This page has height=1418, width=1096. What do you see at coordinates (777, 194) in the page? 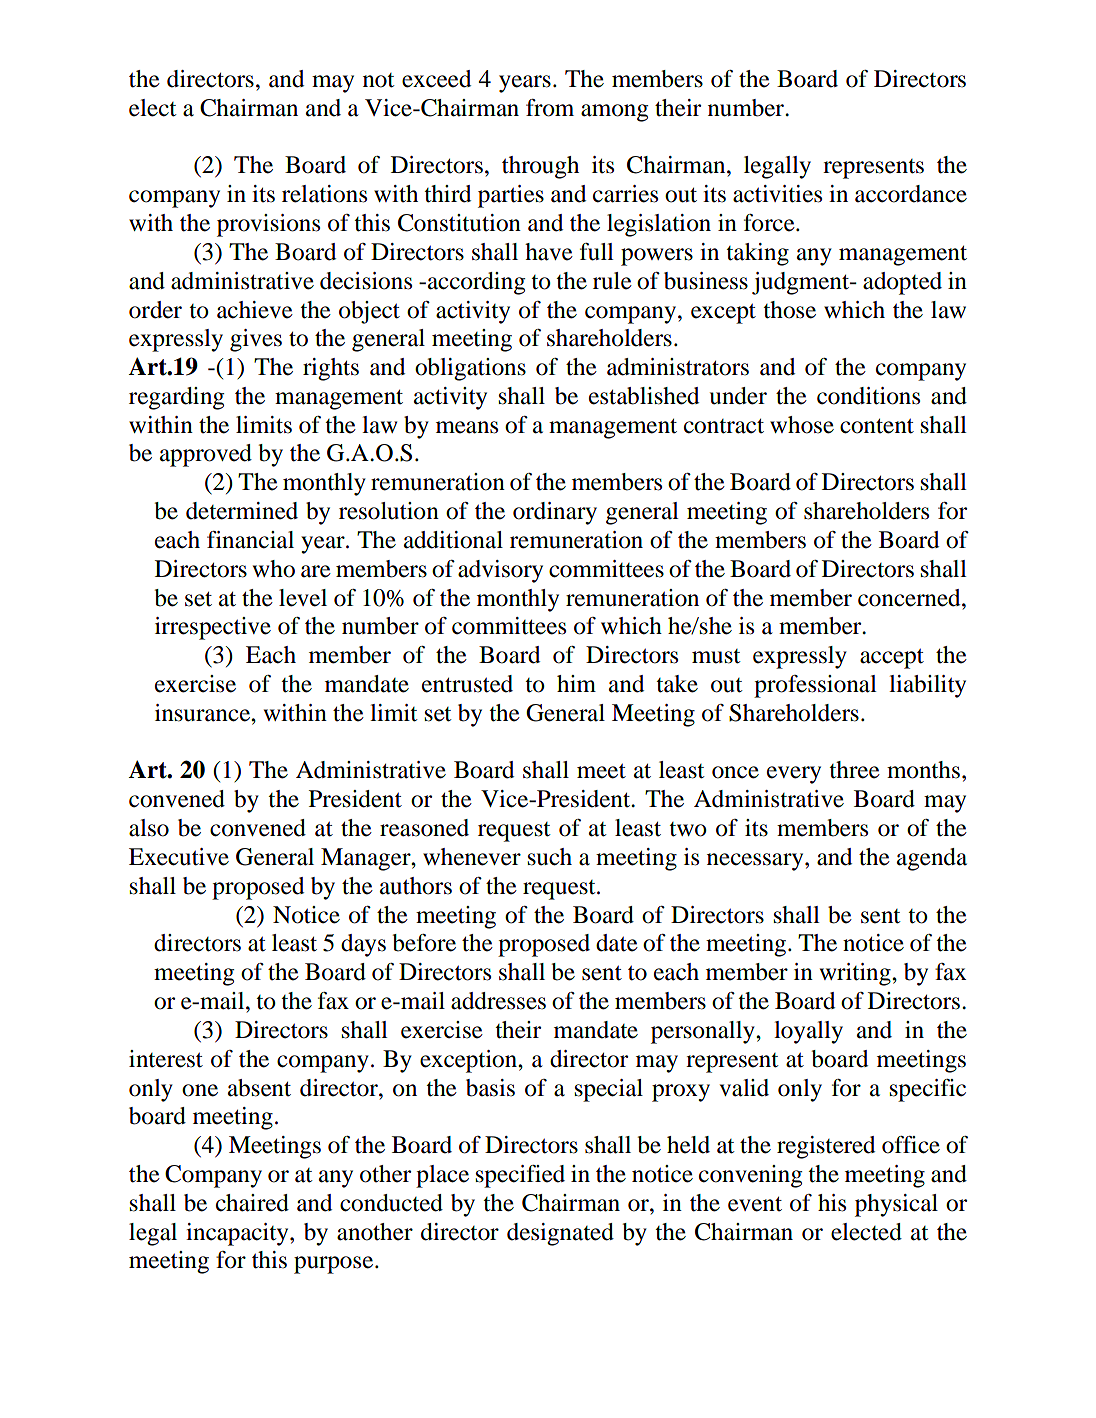
I see `activities` at bounding box center [777, 194].
